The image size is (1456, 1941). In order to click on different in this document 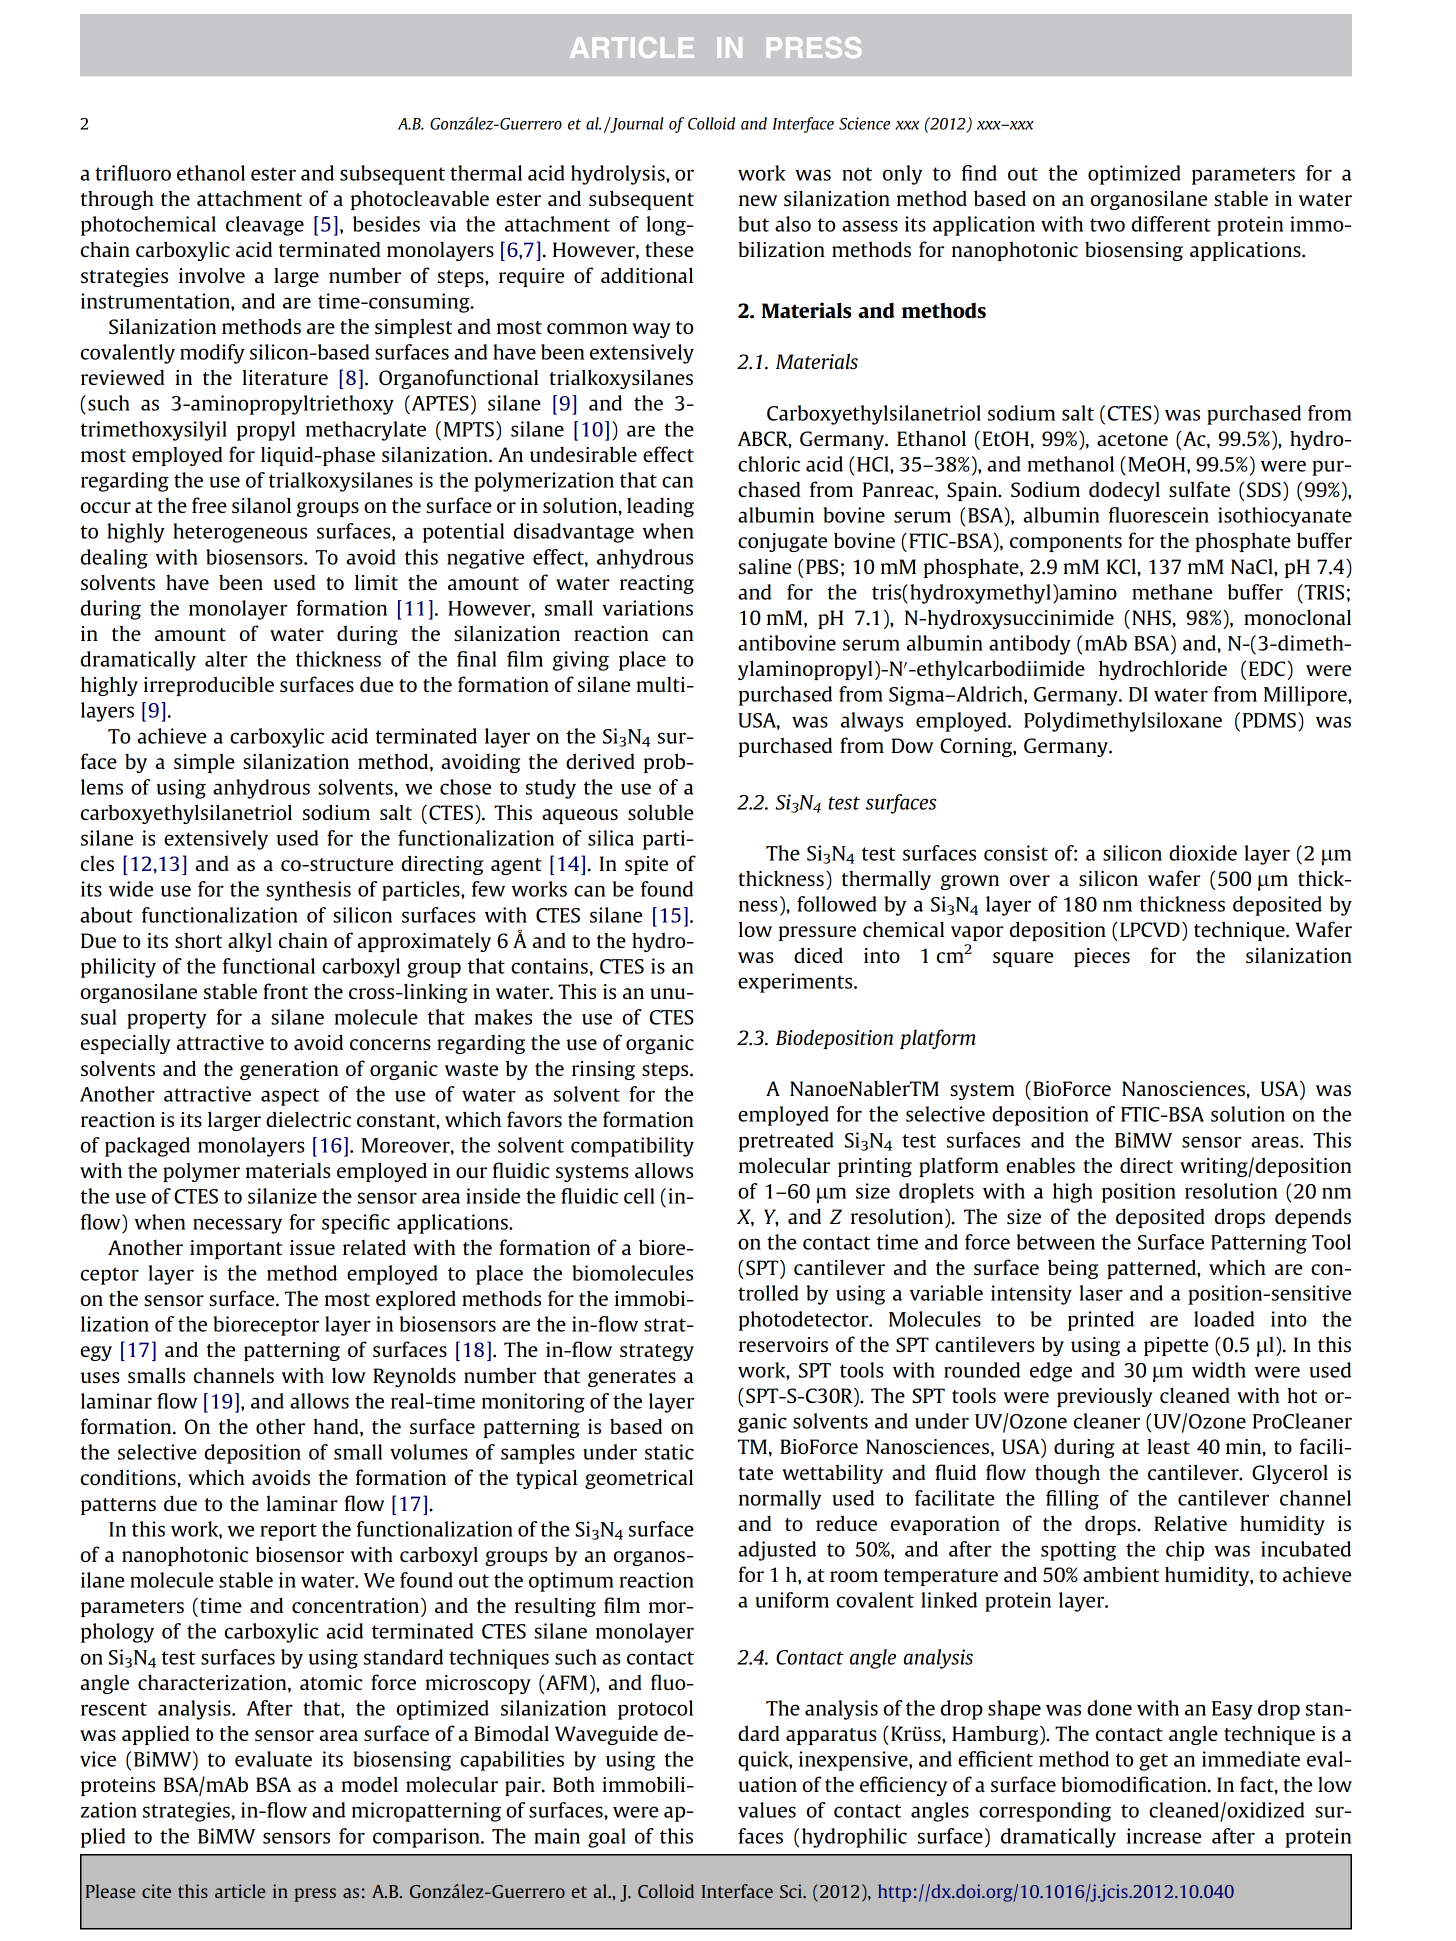, I will do `click(1171, 224)`.
